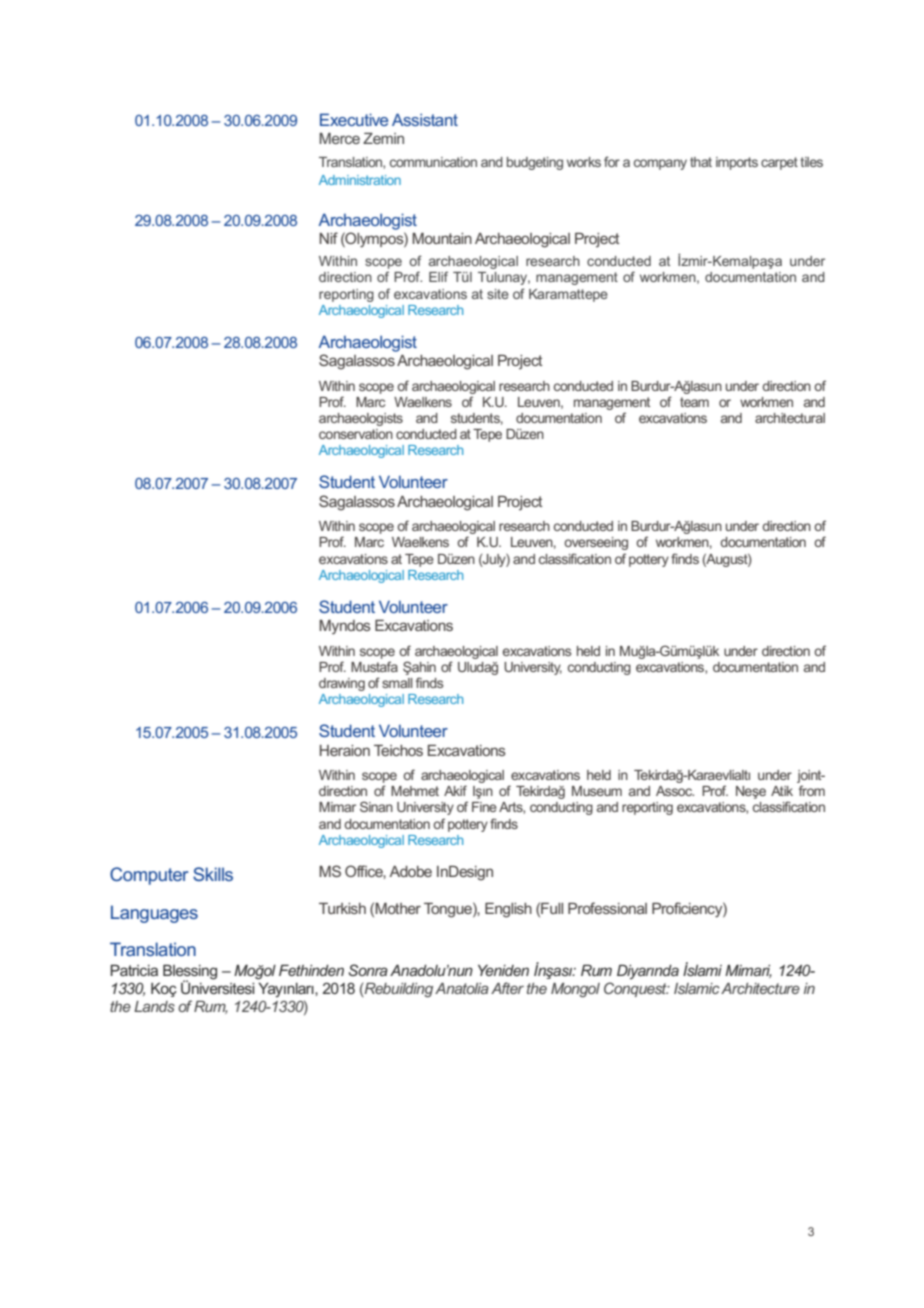 The height and width of the image is (1308, 924). I want to click on communication, so click(433, 162).
